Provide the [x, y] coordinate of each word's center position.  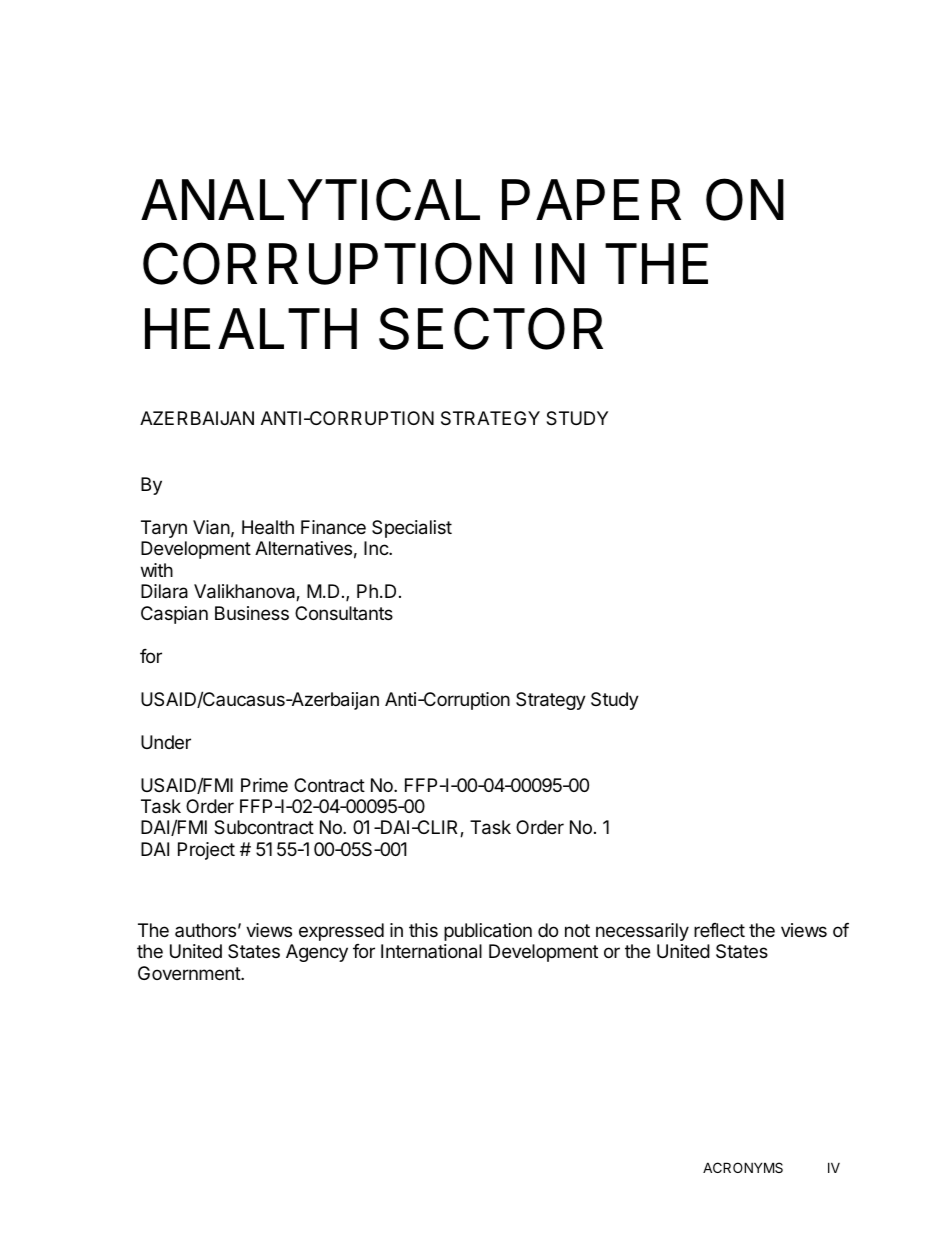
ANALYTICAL [310, 199]
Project [206, 851]
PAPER [591, 199]
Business [252, 613]
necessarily [642, 932]
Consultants [344, 613]
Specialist [412, 529]
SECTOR [491, 328]
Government [190, 973]
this [423, 930]
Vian [211, 527]
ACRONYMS [743, 1167]
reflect [719, 930]
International [431, 951]
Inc [377, 548]
